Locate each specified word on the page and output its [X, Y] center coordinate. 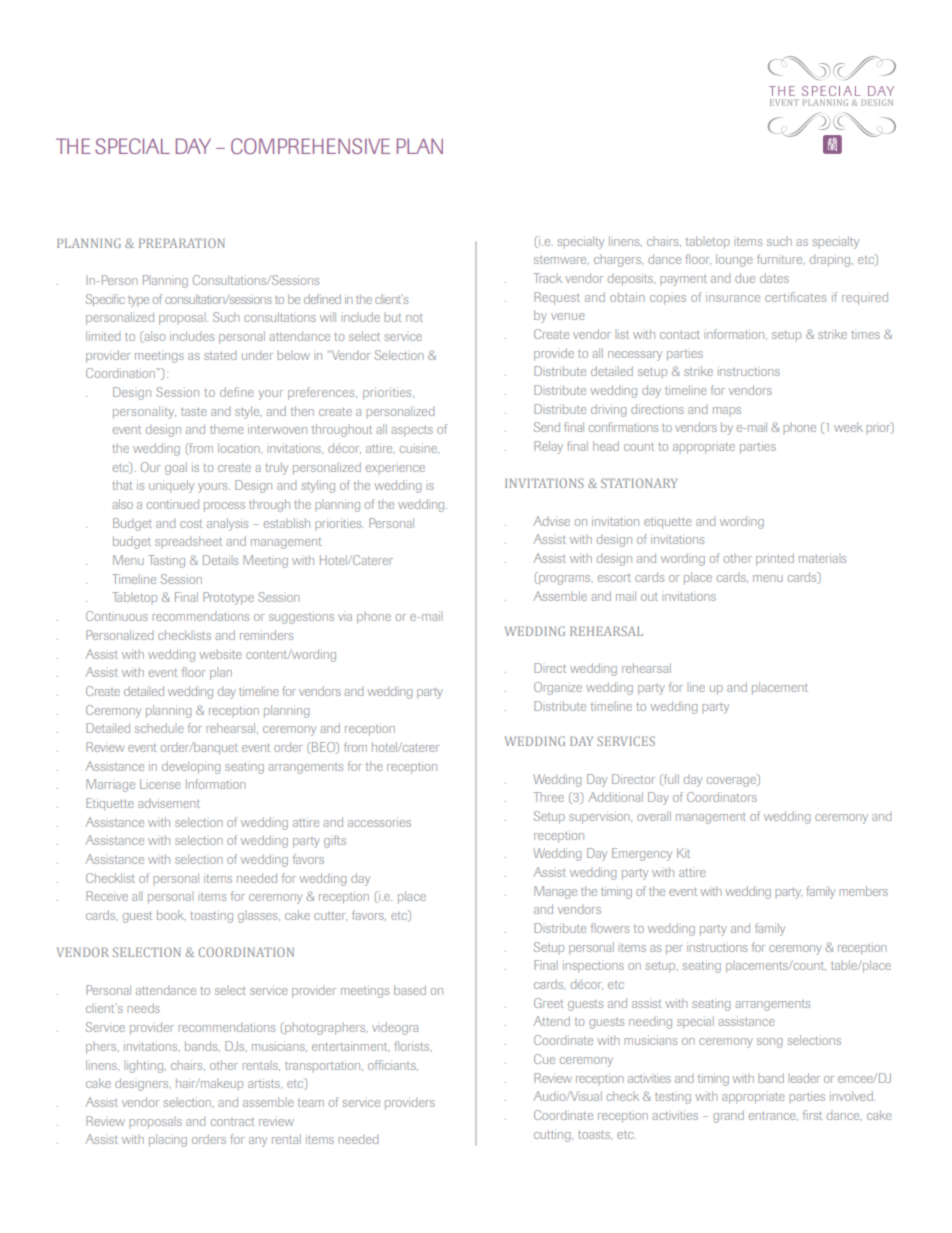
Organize [558, 688]
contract [233, 1121]
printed [775, 559]
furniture [781, 259]
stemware [561, 260]
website [220, 654]
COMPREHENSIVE [310, 146]
